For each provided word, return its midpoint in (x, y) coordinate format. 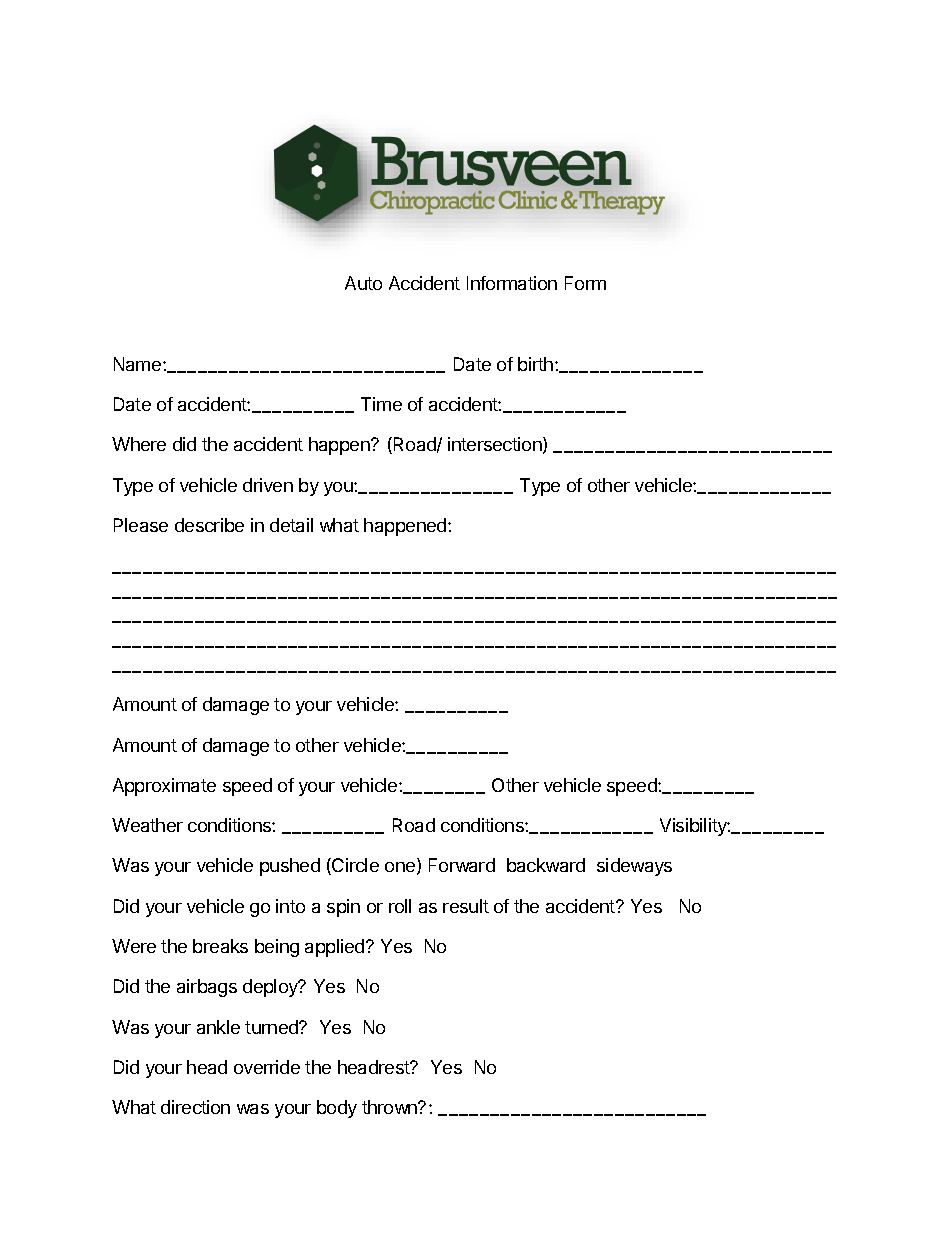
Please (141, 525)
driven (268, 485)
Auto (363, 283)
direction (195, 1107)
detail (291, 525)
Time (381, 404)
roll (400, 906)
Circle (354, 866)
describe (209, 525)
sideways (634, 867)
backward (546, 865)
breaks (220, 946)
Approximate (164, 787)
